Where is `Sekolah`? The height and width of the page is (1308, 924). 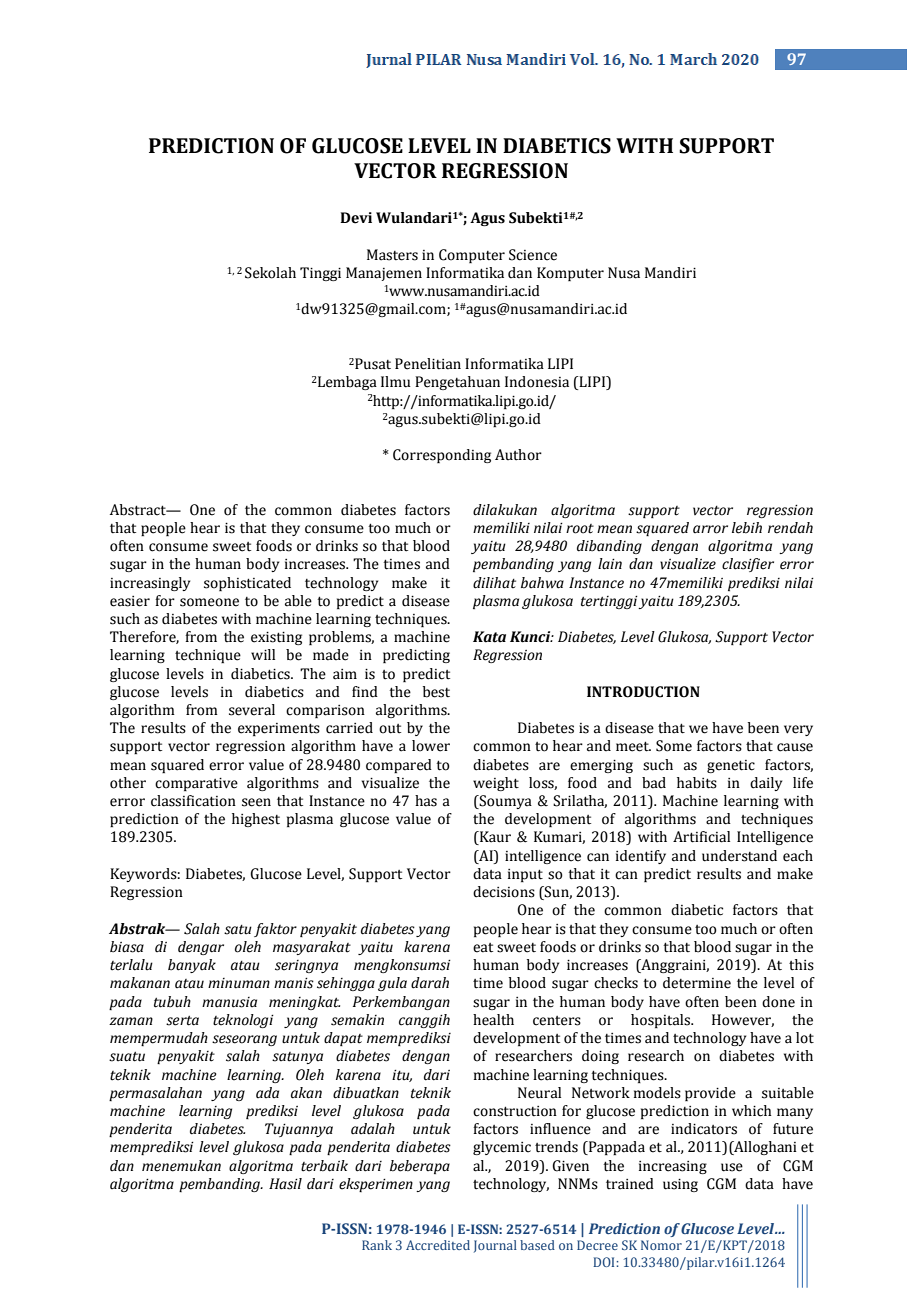 Sekolah is located at coordinates (270, 273).
